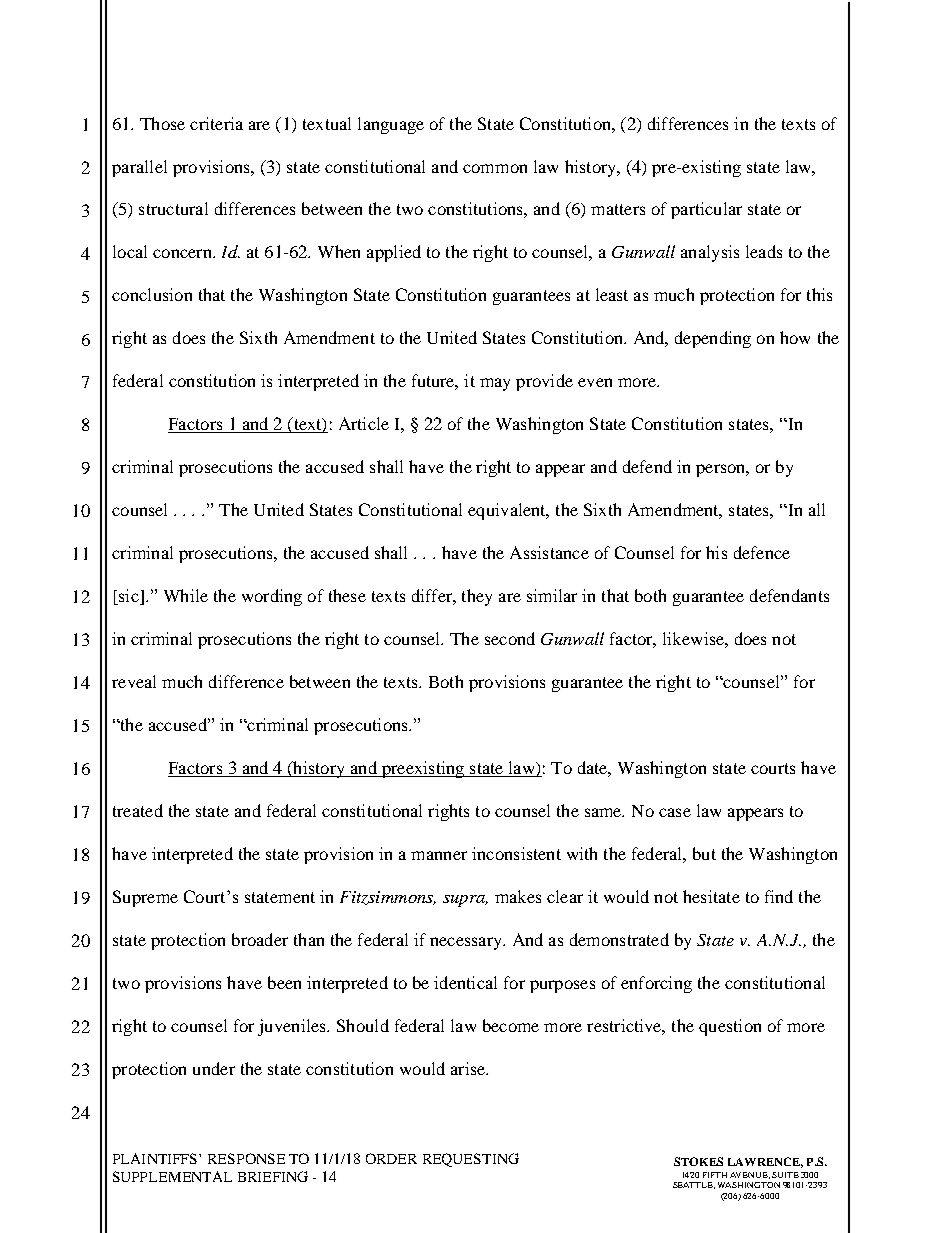 Image resolution: width=952 pixels, height=1233 pixels. What do you see at coordinates (138, 810) in the page?
I see `treated` at bounding box center [138, 810].
